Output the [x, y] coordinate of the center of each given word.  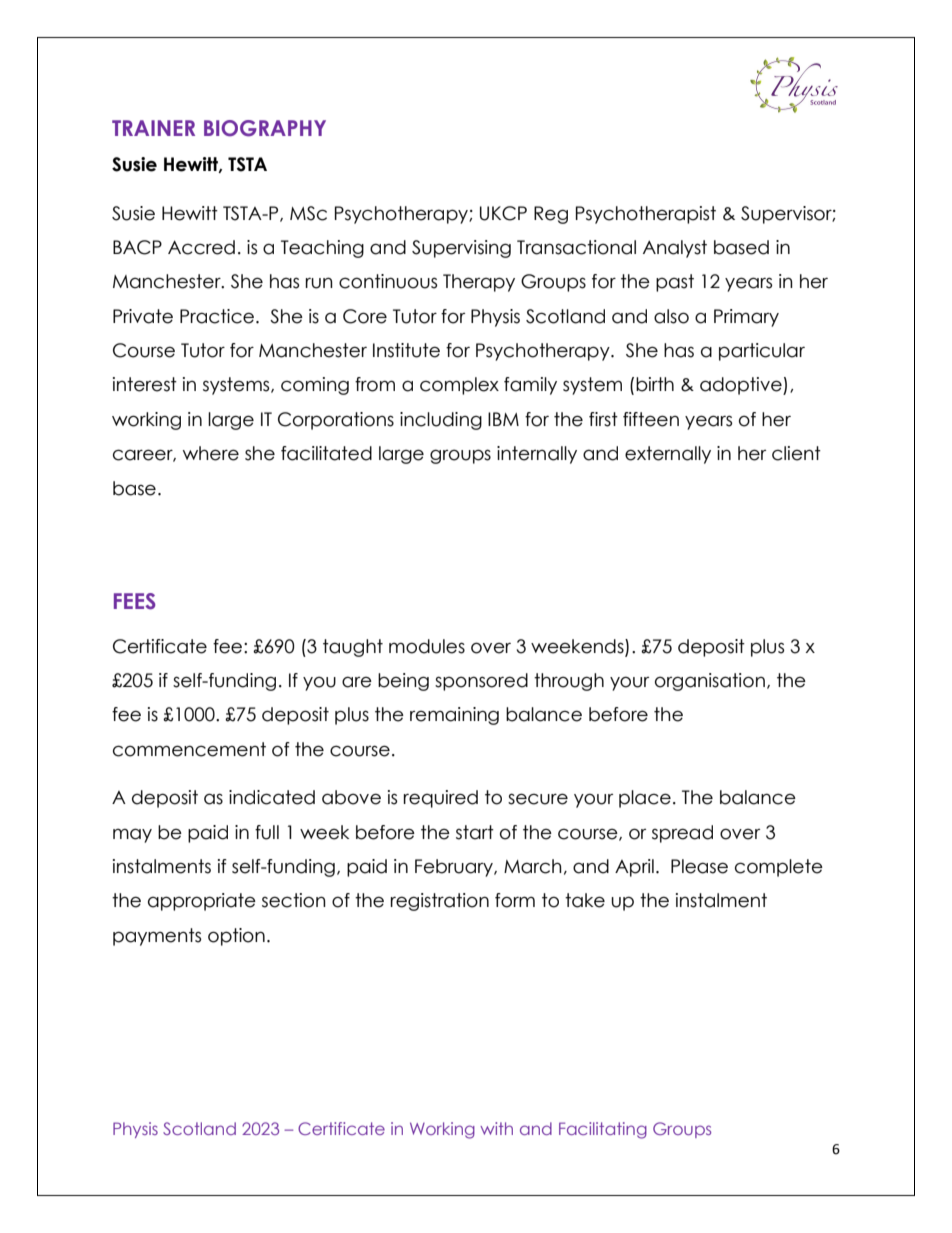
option [236, 937]
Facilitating [603, 1130]
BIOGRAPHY [265, 128]
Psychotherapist [646, 215]
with [496, 1128]
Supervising [461, 249]
